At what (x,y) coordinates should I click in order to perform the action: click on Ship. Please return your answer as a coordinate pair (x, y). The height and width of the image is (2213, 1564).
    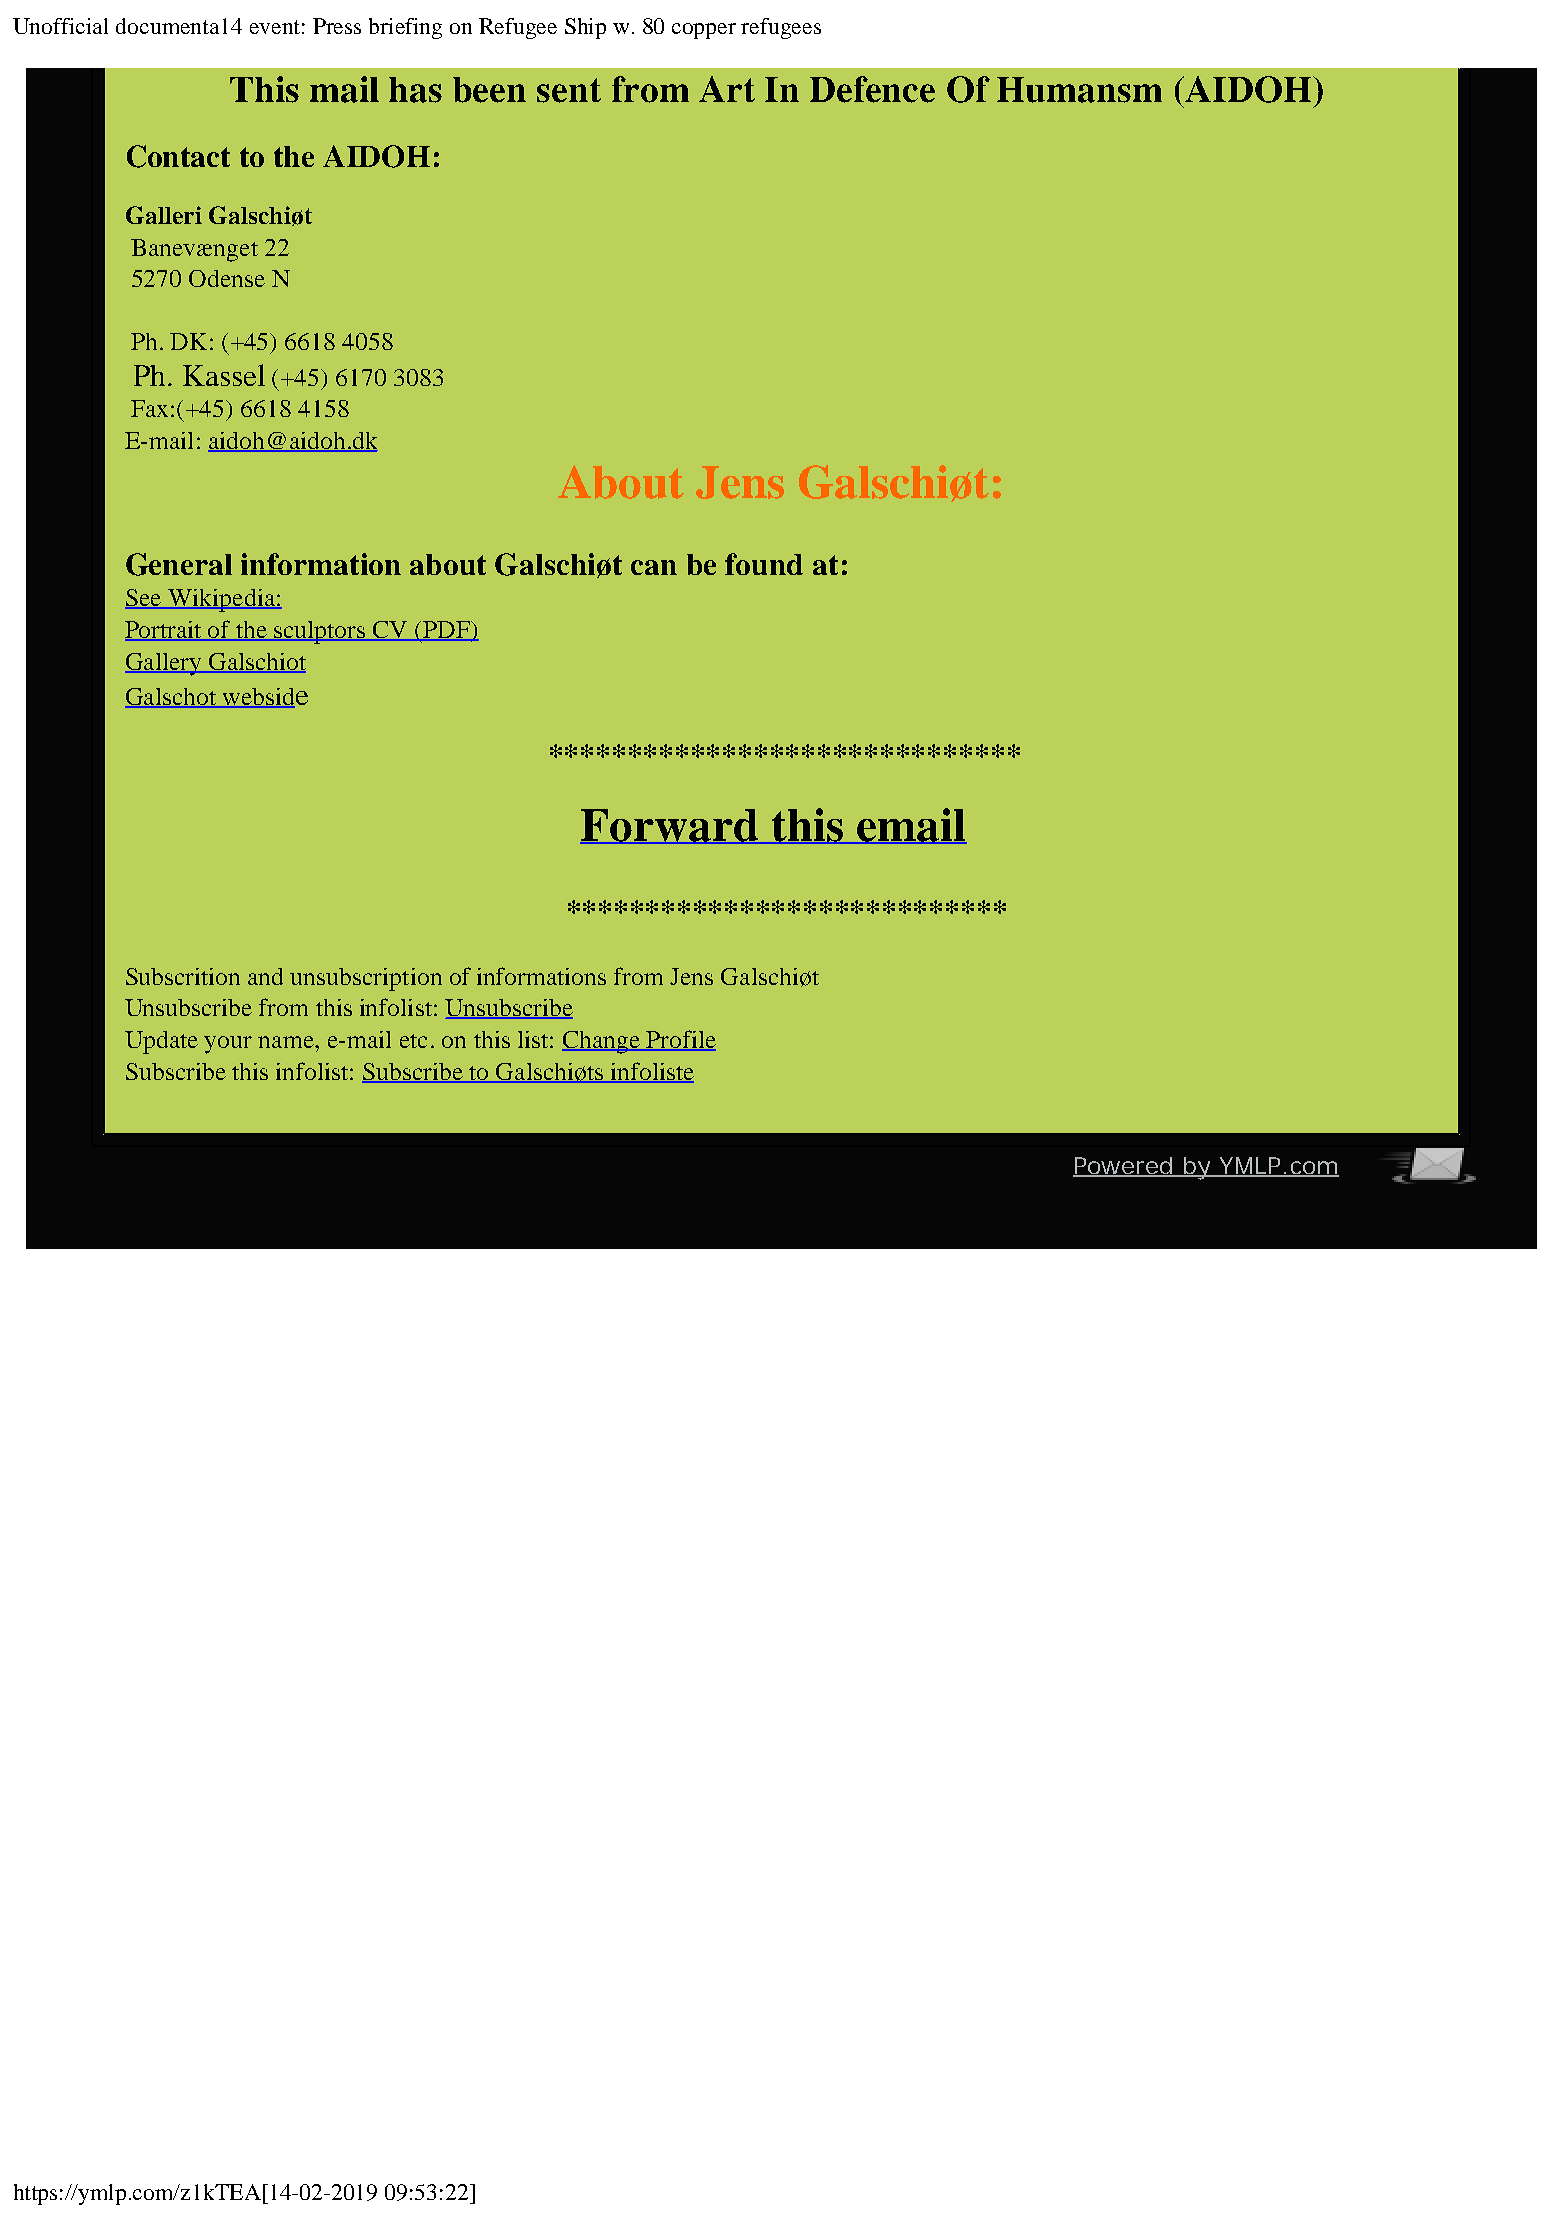
    Looking at the image, I should click on (585, 28).
